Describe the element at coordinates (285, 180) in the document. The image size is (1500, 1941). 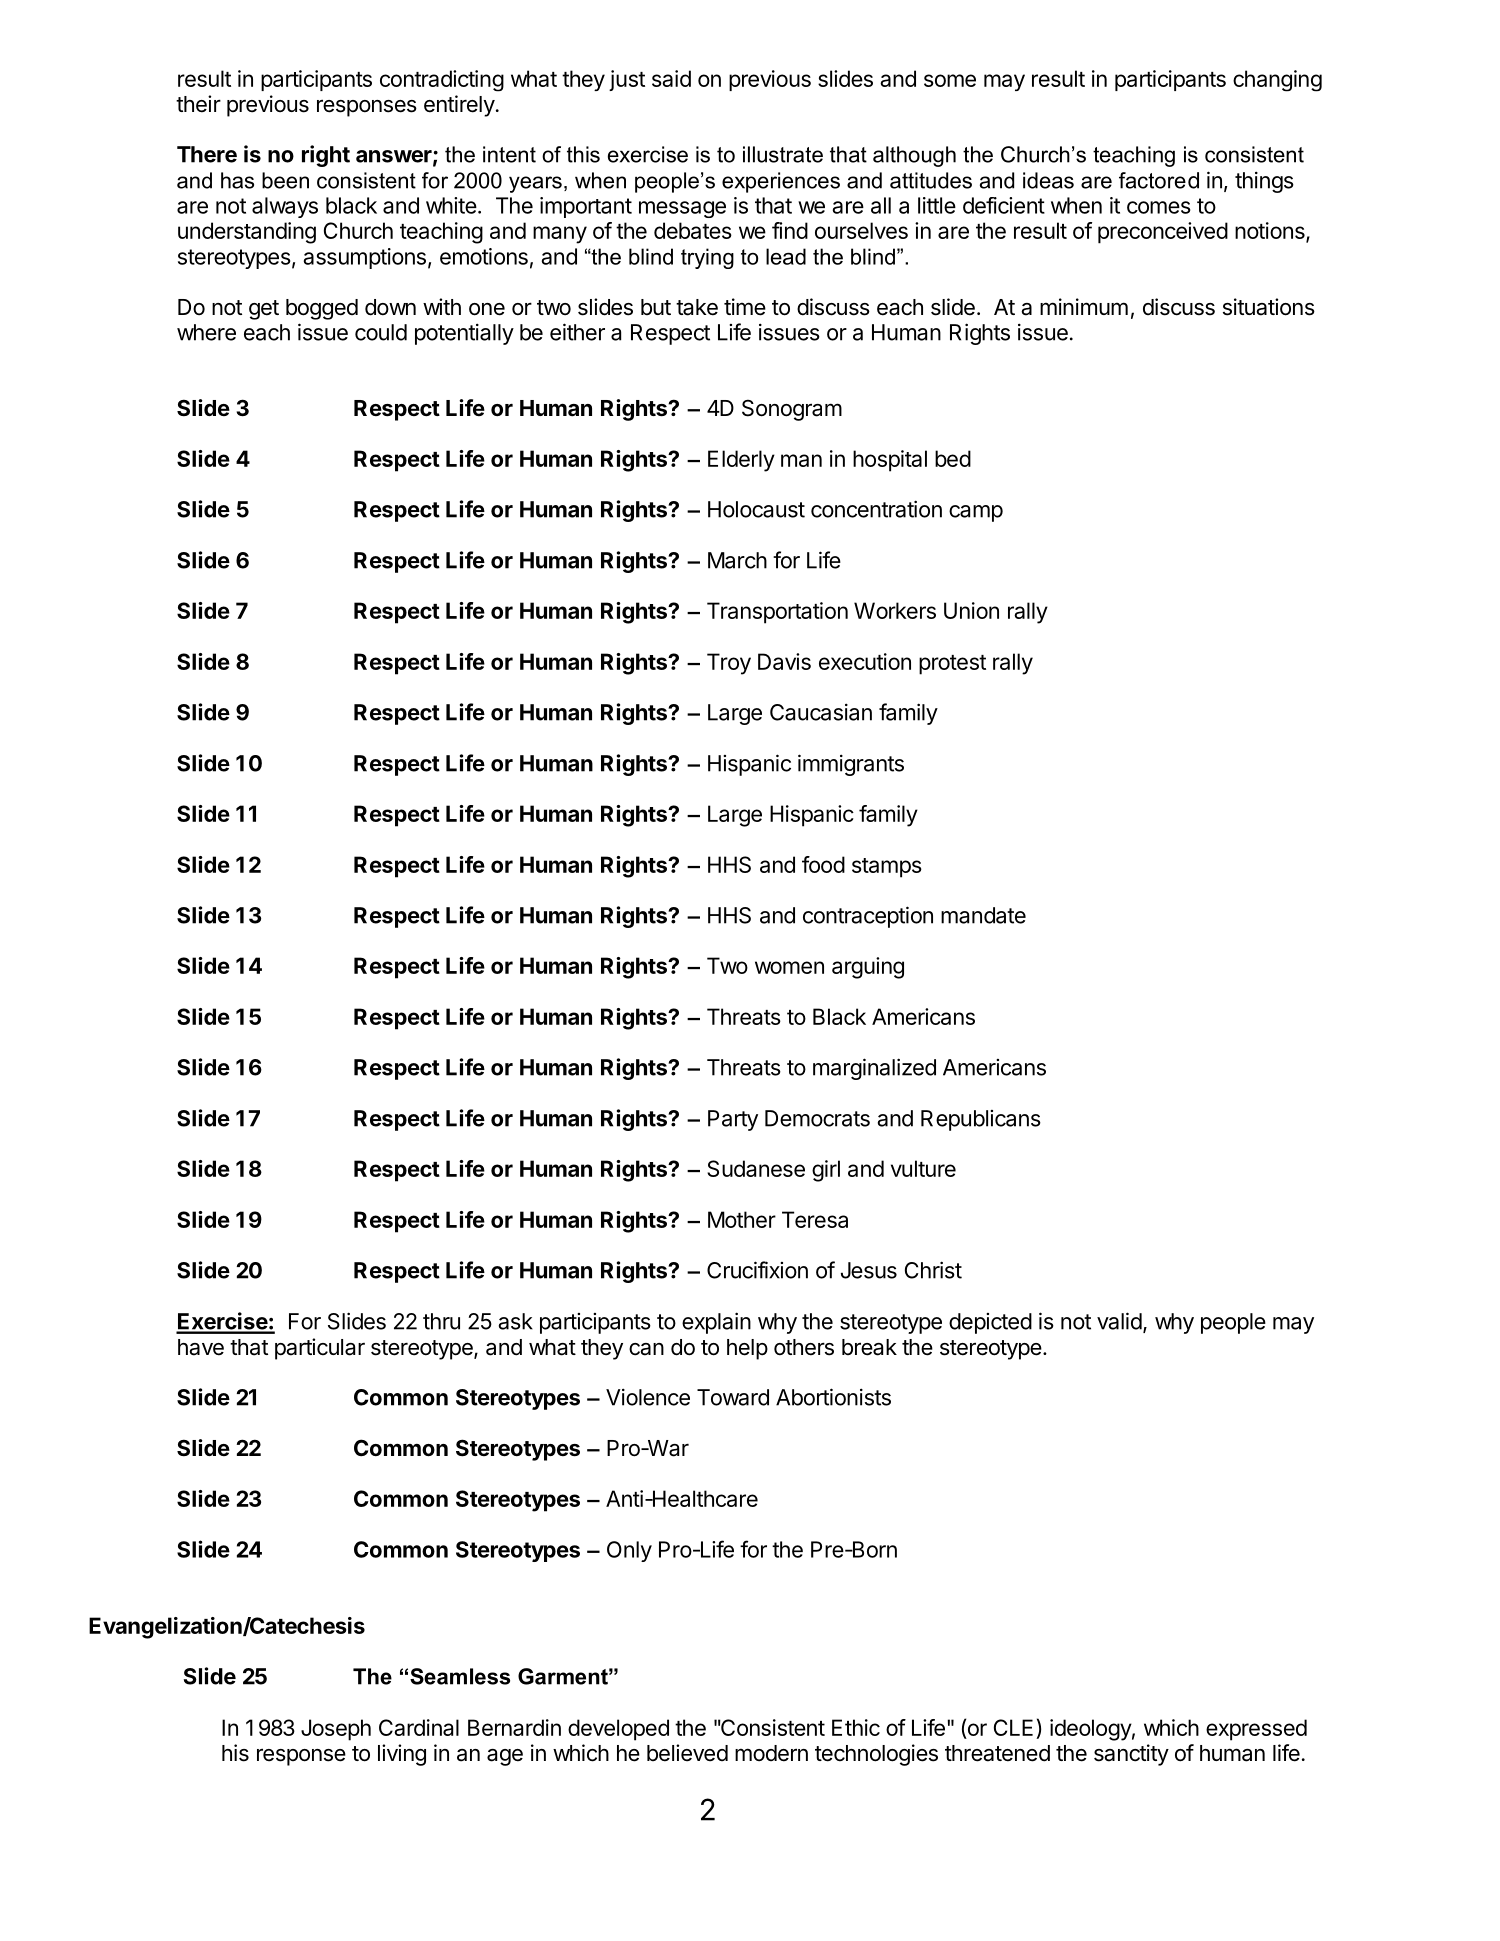
I see `been` at that location.
